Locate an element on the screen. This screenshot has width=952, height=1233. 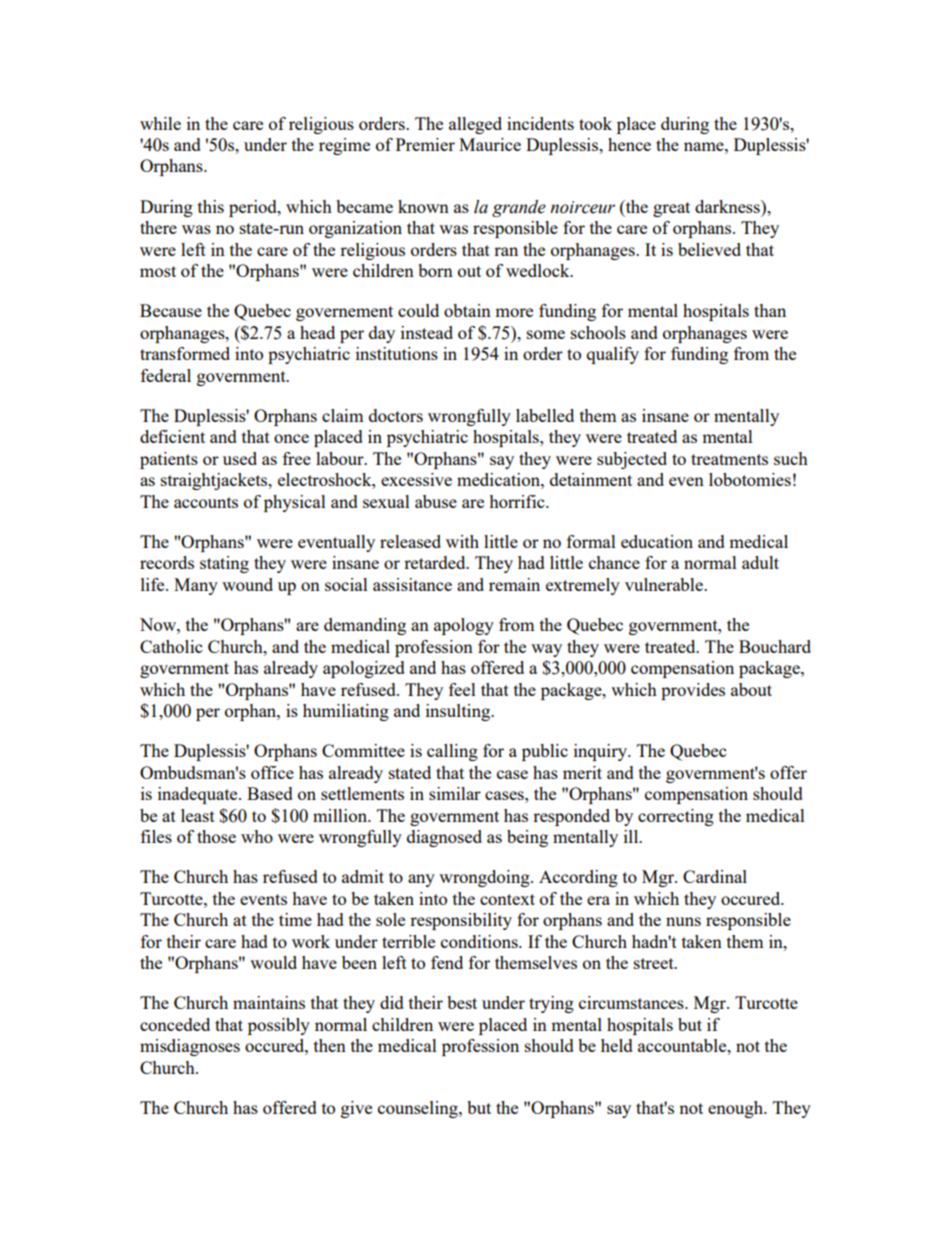
apology is located at coordinates (464, 626).
